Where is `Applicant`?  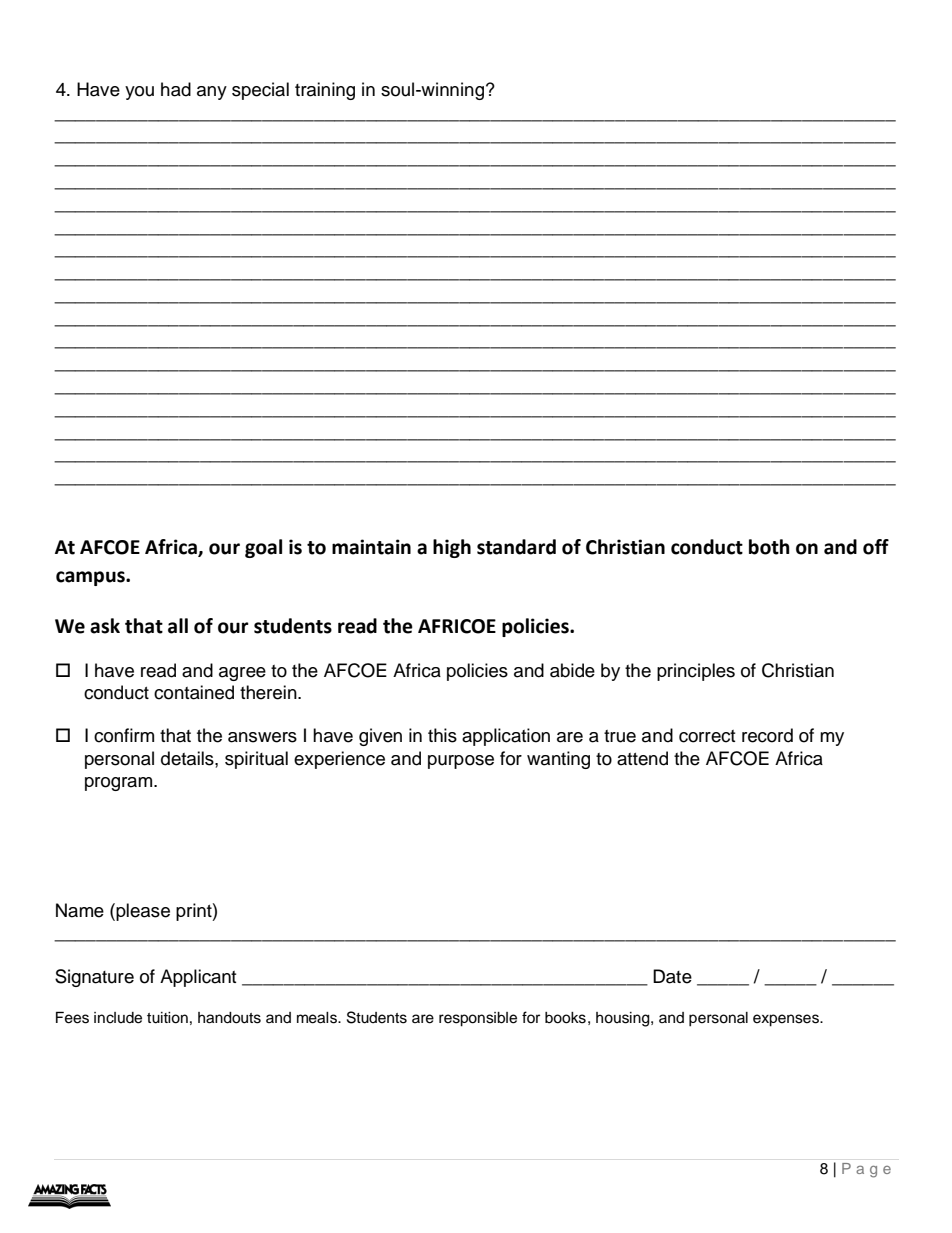
Applicant is located at coordinates (198, 978).
